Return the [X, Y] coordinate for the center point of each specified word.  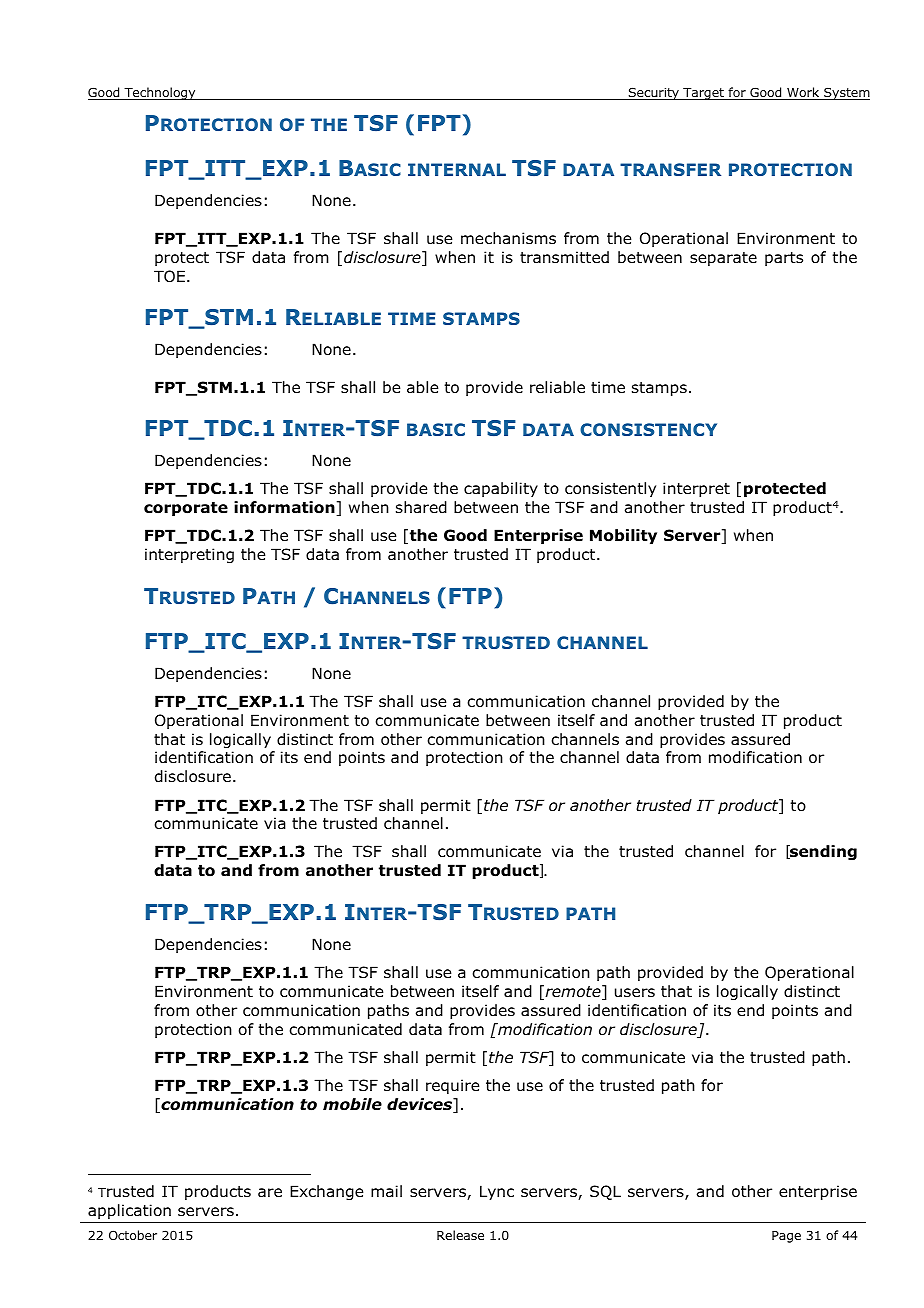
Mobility [623, 536]
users [635, 993]
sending [822, 852]
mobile [352, 1104]
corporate [186, 509]
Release [460, 1235]
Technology [160, 93]
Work [803, 93]
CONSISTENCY [648, 429]
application [129, 1211]
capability [501, 489]
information [285, 508]
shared [421, 507]
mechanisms [508, 238]
